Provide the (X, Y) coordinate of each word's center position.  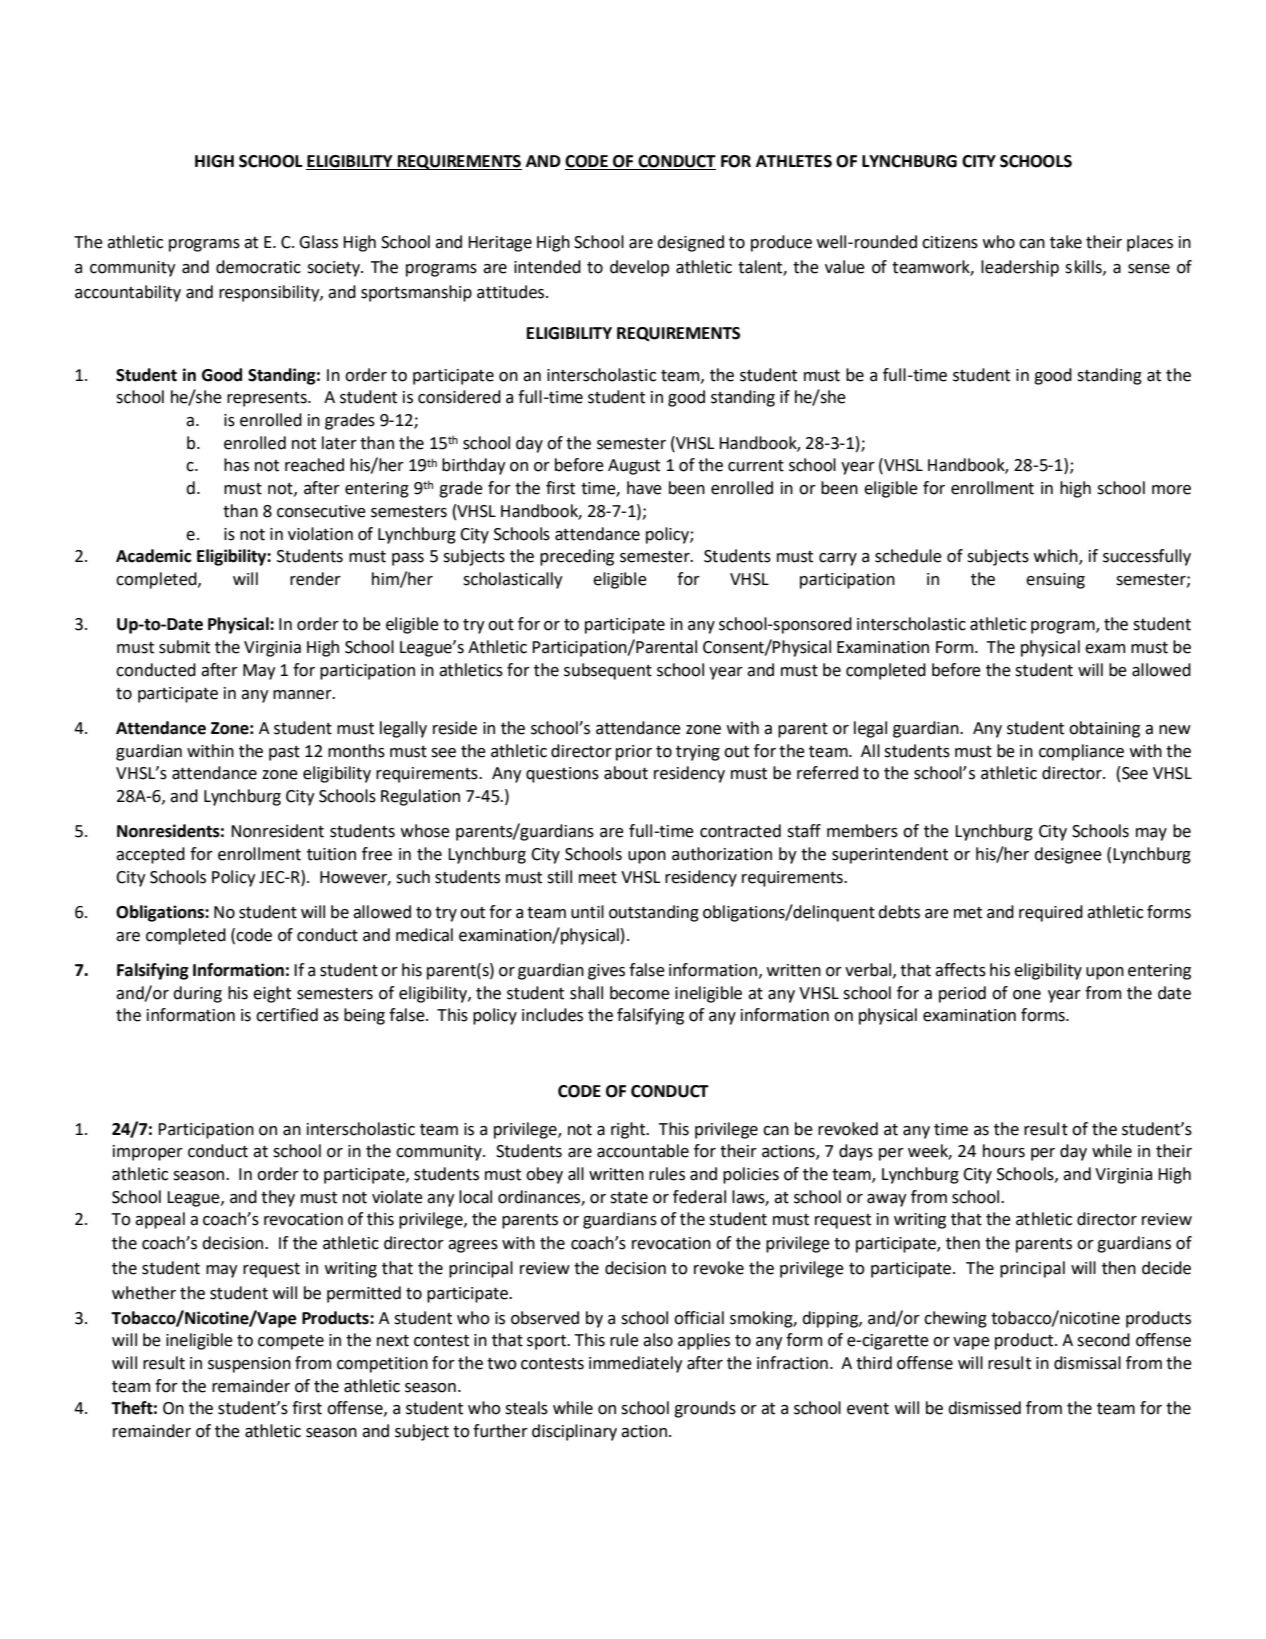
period (962, 994)
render (315, 579)
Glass (318, 242)
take (1066, 242)
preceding (577, 557)
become (640, 993)
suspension (249, 1365)
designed (690, 243)
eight (272, 994)
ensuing (1055, 581)
